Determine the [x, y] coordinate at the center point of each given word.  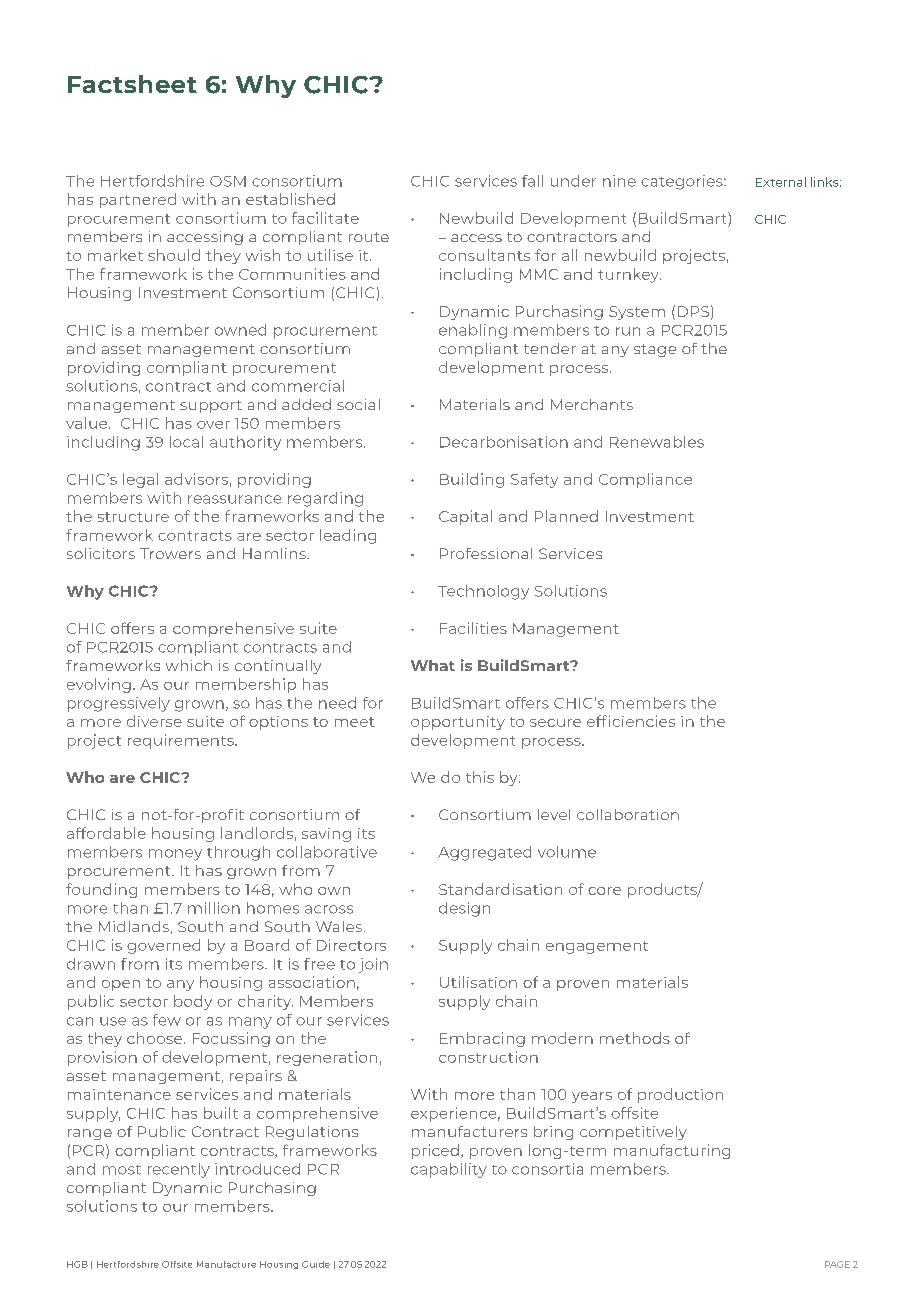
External [781, 182]
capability [449, 1170]
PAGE [837, 1264]
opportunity [458, 723]
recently [179, 1170]
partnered [138, 200]
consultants [484, 255]
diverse [154, 721]
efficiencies [631, 721]
